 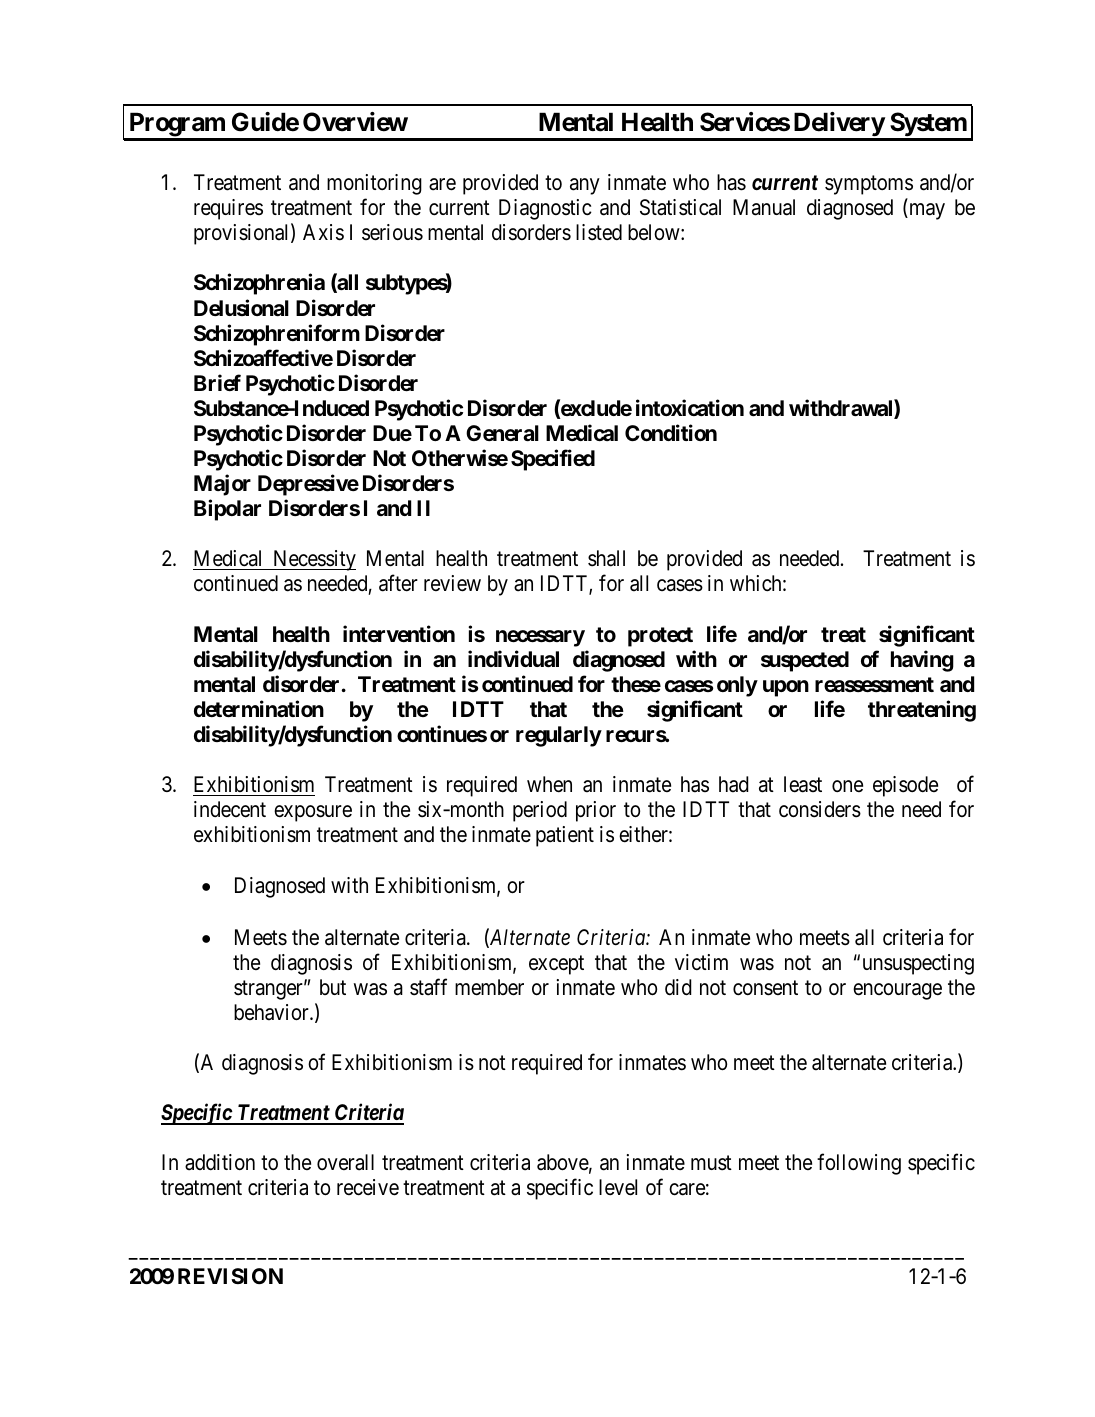 What do you see at coordinates (618, 1187) in the image?
I see `level` at bounding box center [618, 1187].
